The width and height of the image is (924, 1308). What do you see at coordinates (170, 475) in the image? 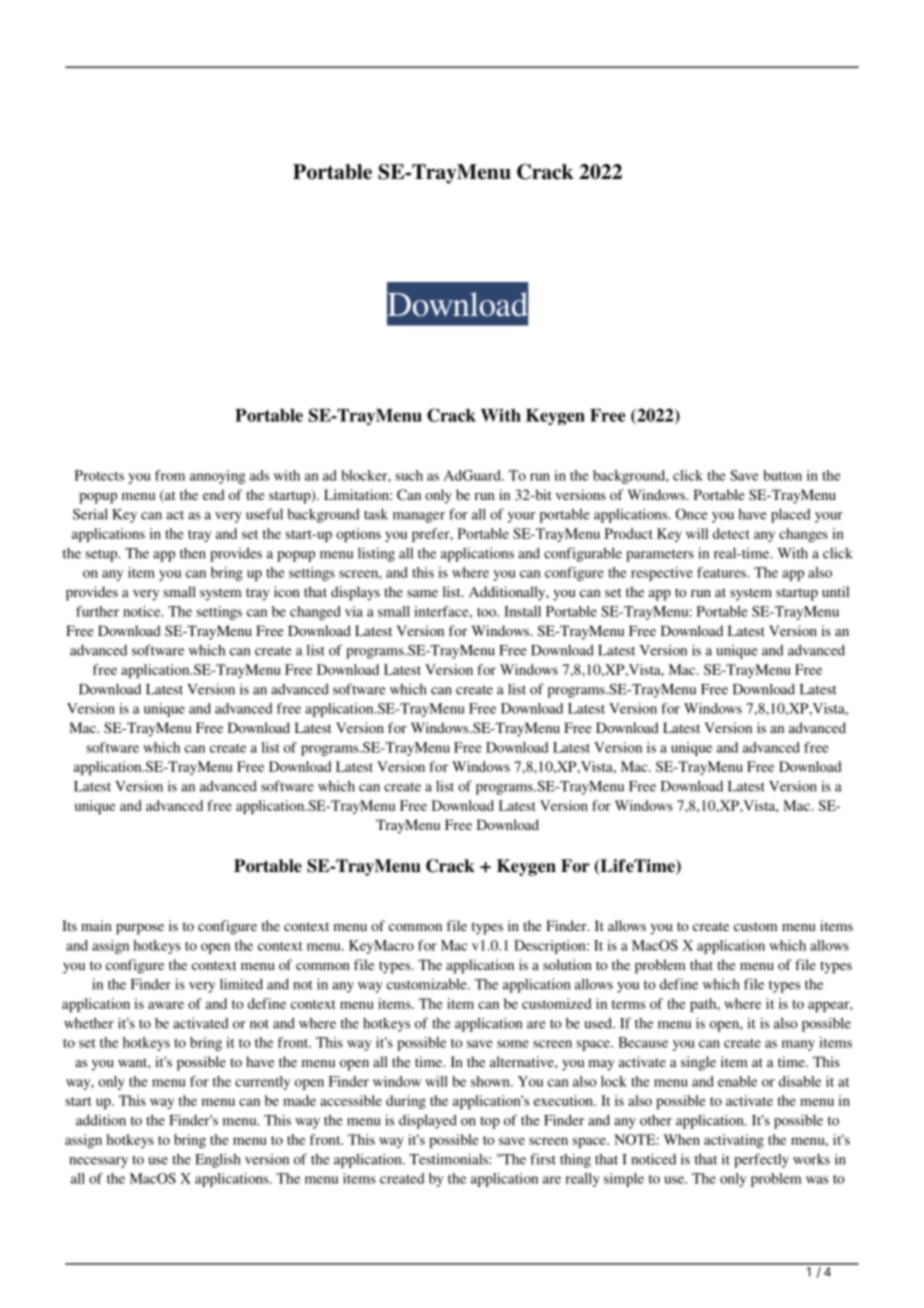
I see `from` at bounding box center [170, 475].
